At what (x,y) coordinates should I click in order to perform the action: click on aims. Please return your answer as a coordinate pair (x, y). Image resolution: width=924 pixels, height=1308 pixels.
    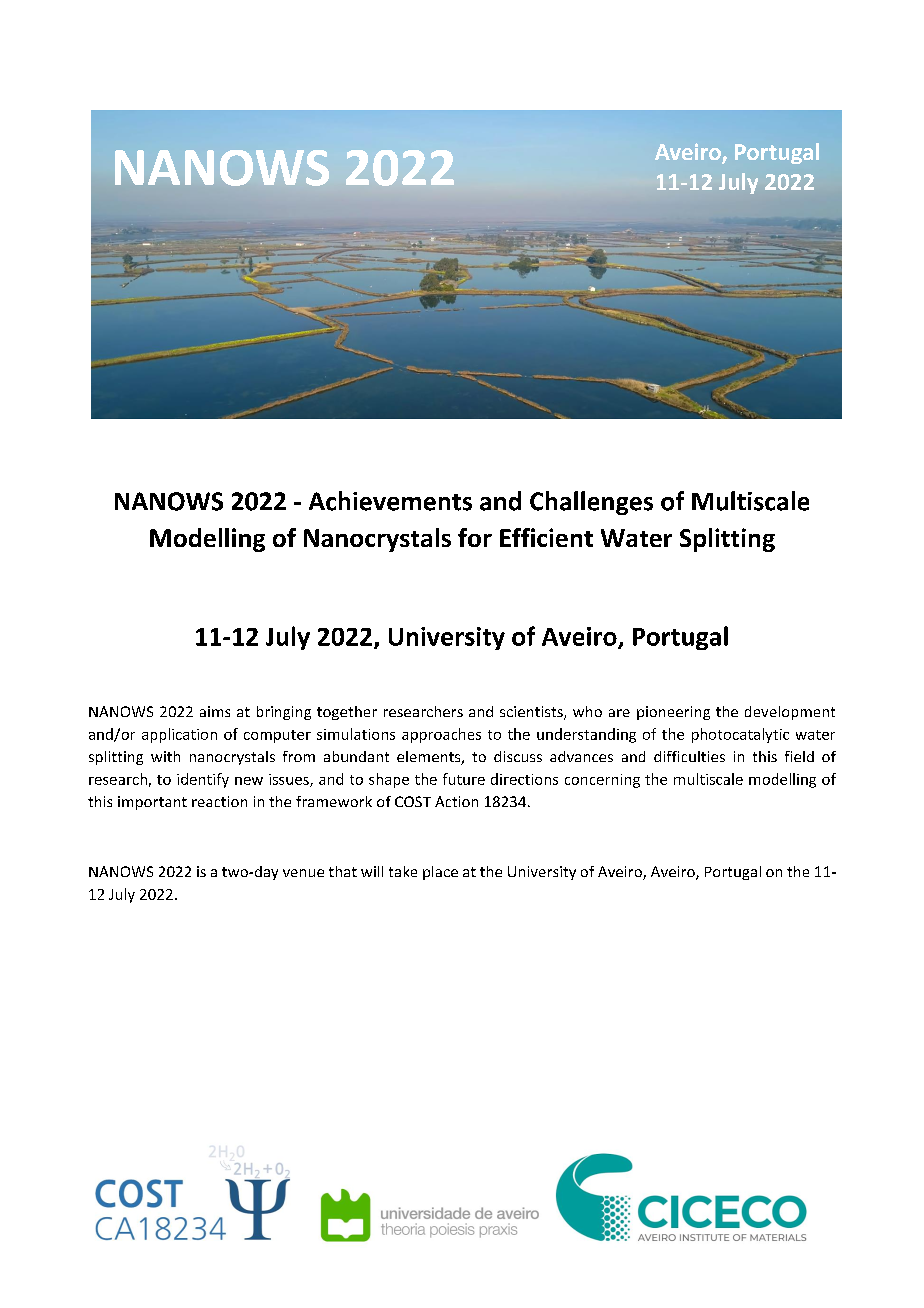
    Looking at the image, I should click on (215, 711).
